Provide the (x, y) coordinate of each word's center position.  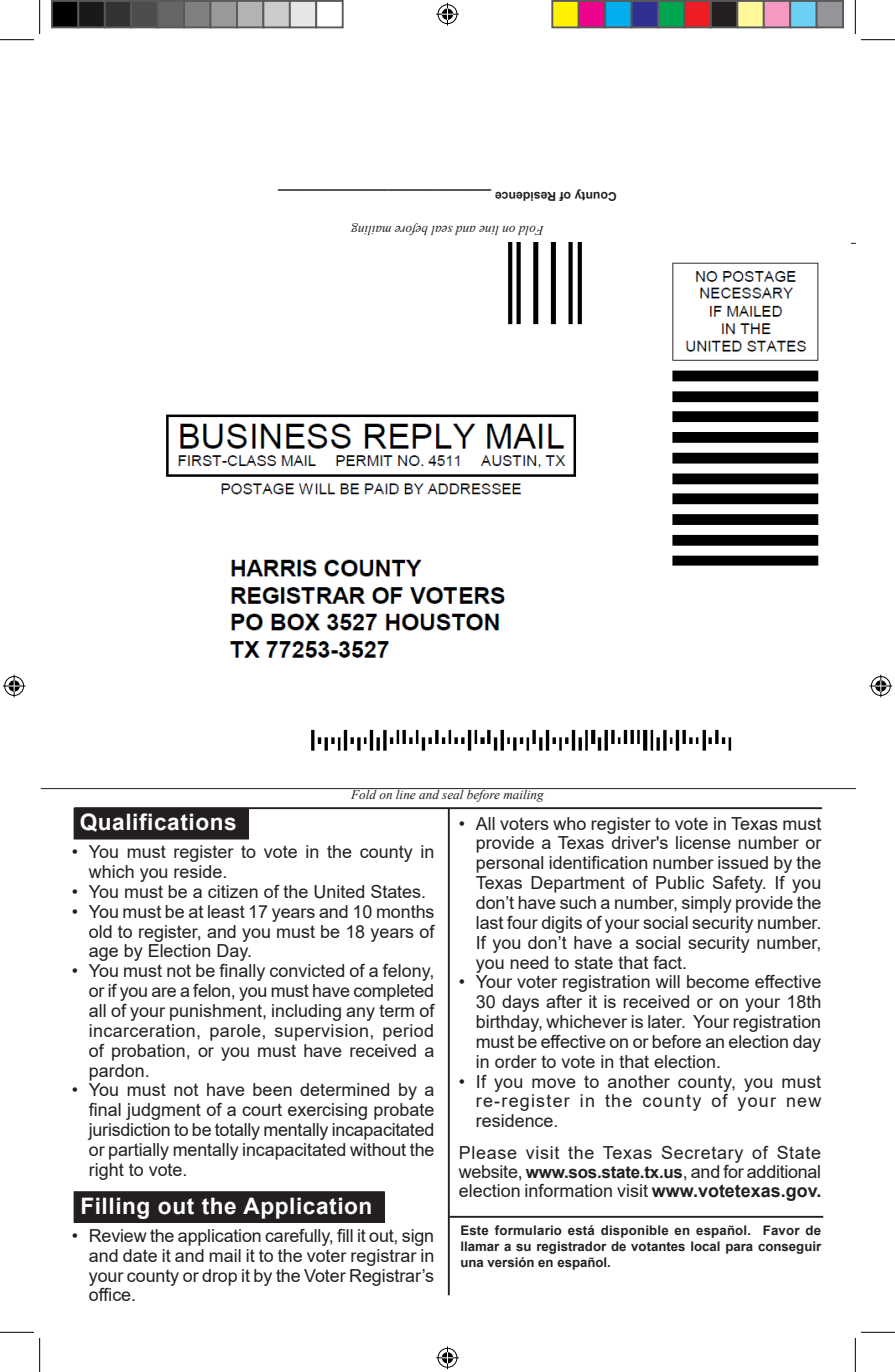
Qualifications (158, 822)
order (516, 1061)
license (703, 842)
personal (509, 864)
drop (219, 1277)
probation (148, 1052)
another (639, 1081)
